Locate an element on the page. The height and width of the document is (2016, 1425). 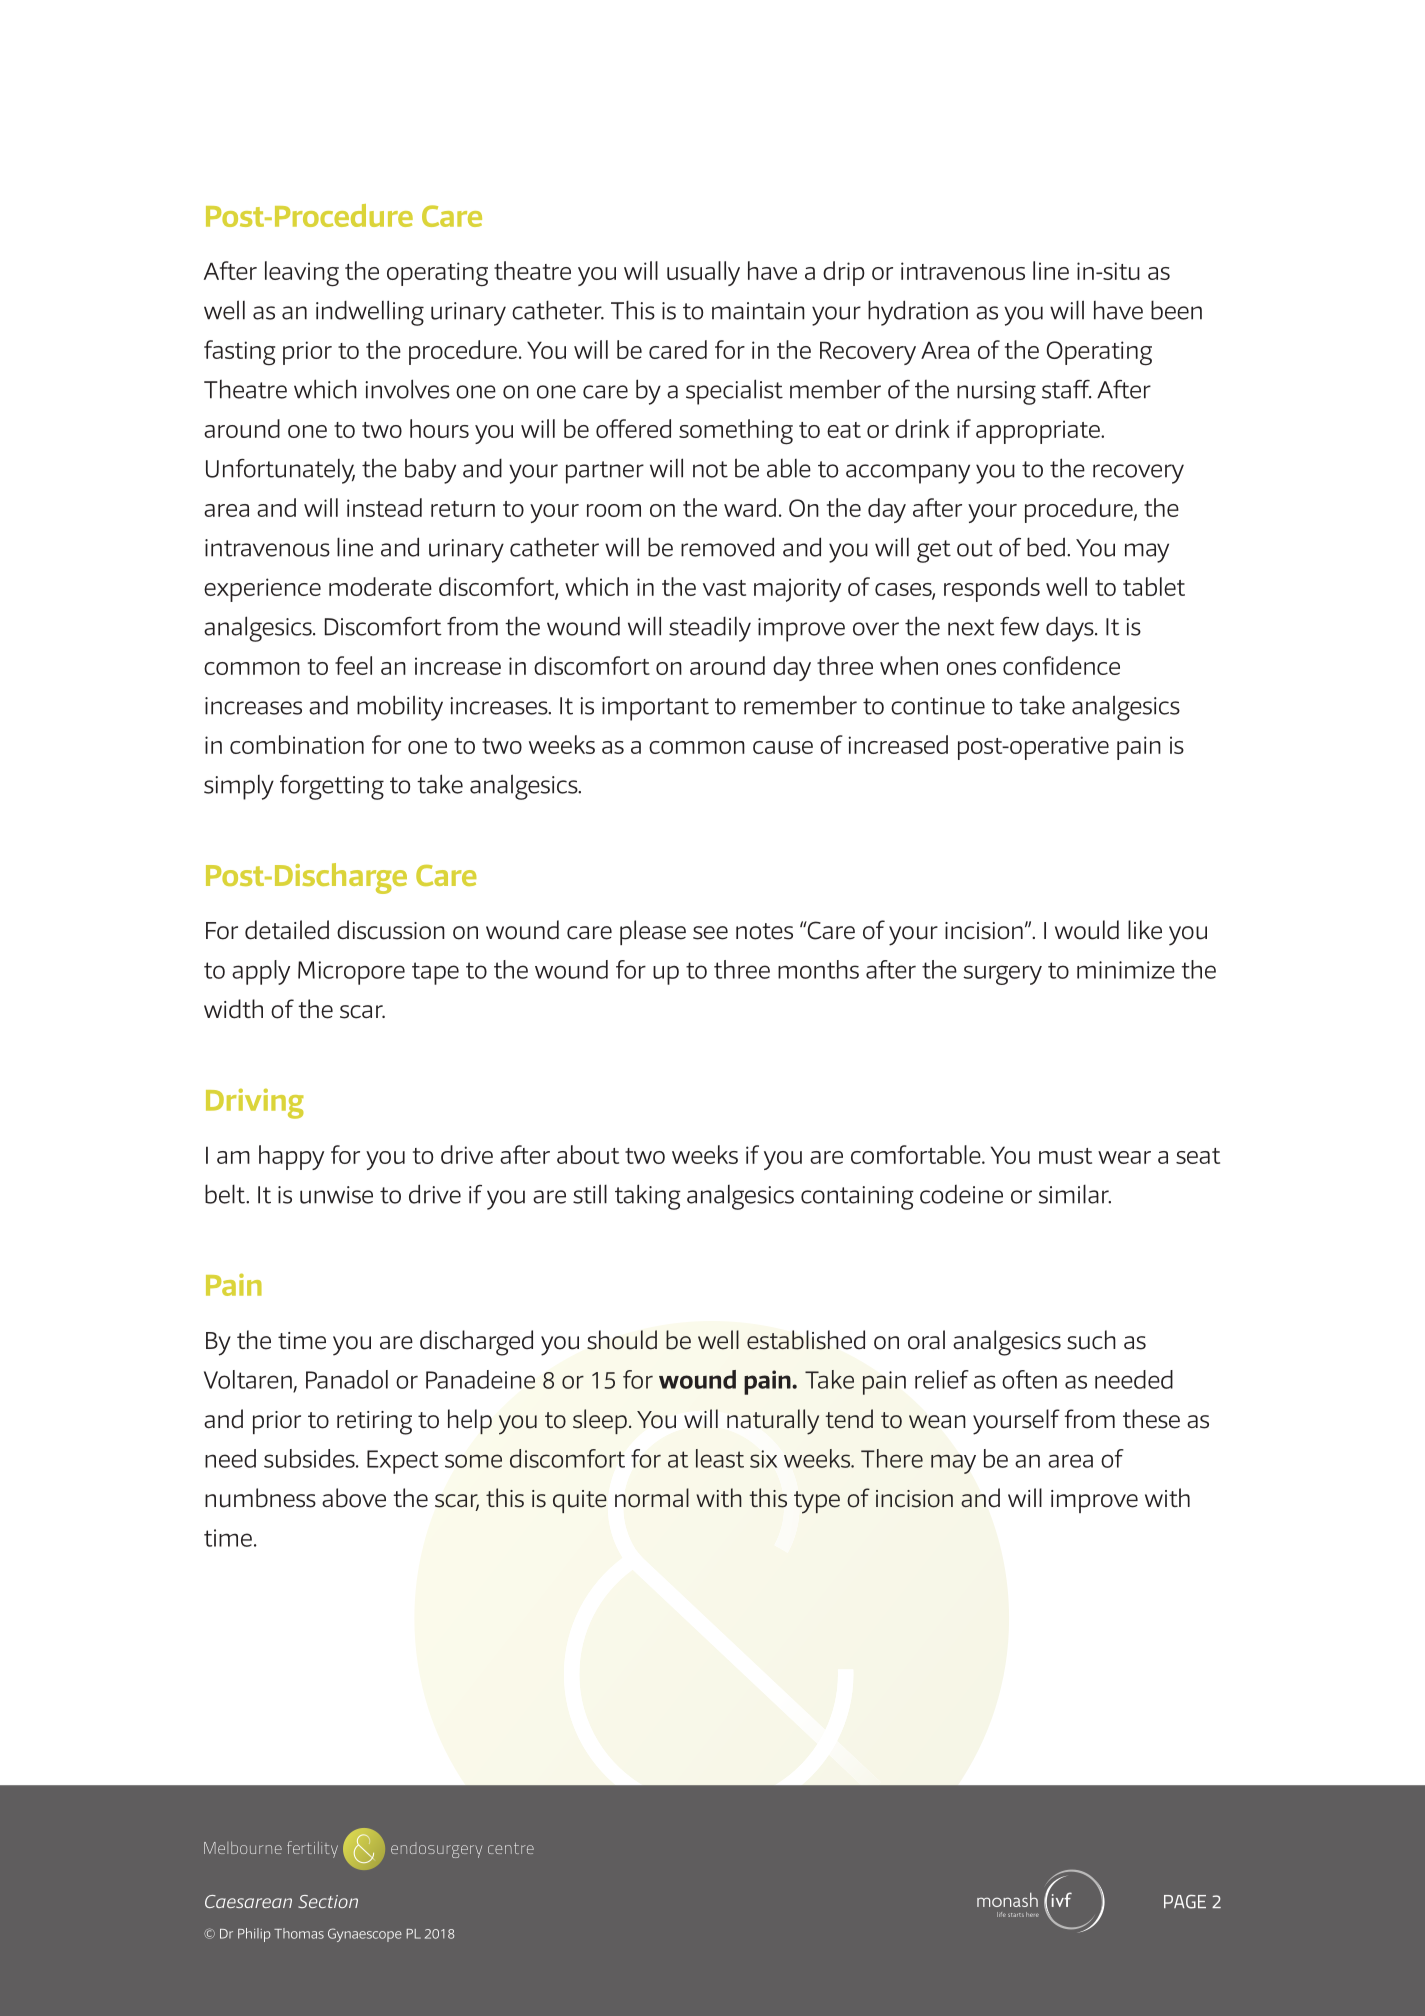
staff is located at coordinates (1066, 389).
